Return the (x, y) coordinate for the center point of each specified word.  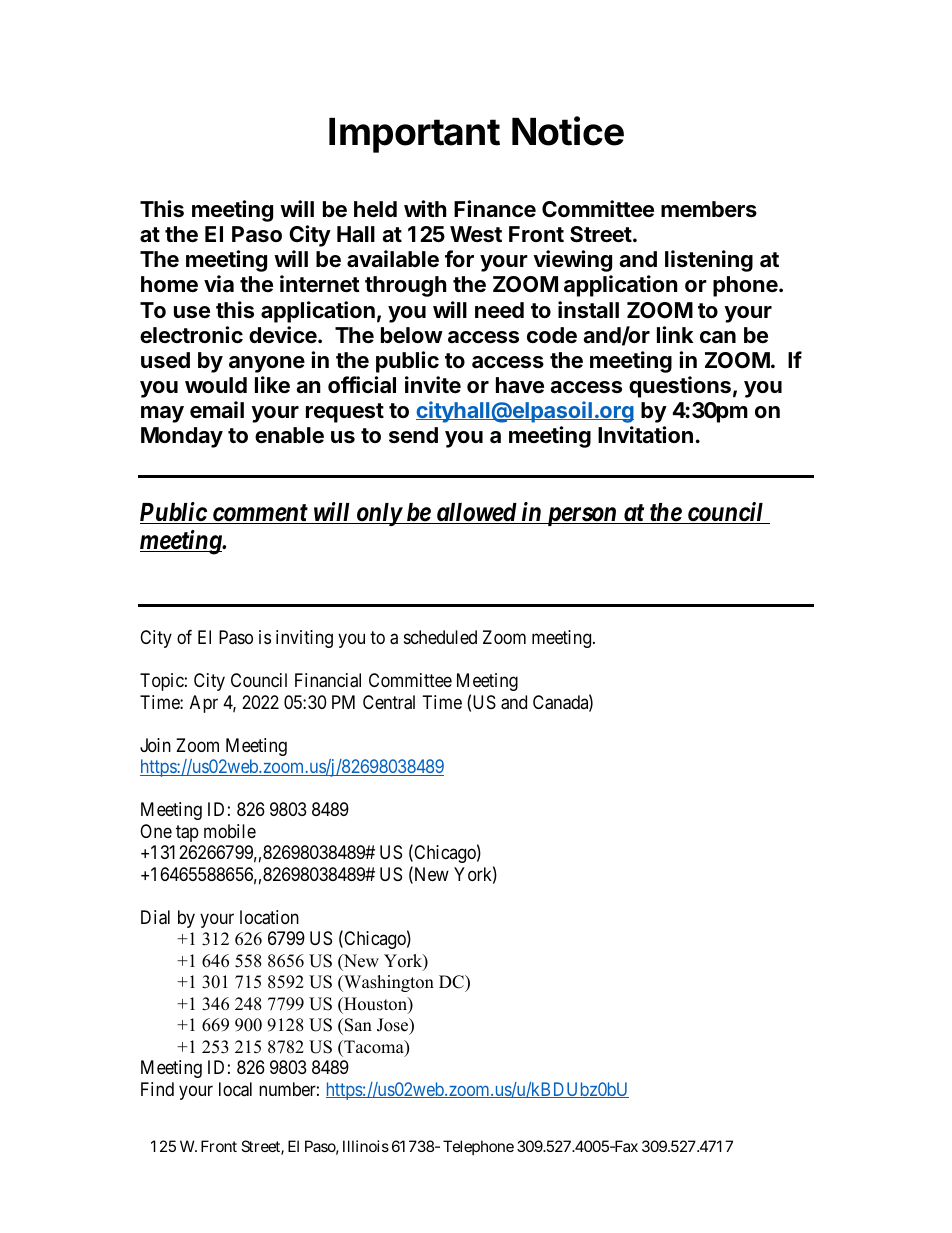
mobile (230, 831)
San (358, 1025)
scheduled (440, 637)
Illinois (366, 1146)
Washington (388, 983)
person (581, 516)
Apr (204, 704)
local (235, 1089)
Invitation (645, 435)
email (217, 410)
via (219, 283)
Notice (568, 131)
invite (433, 385)
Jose (394, 1026)
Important (414, 135)
